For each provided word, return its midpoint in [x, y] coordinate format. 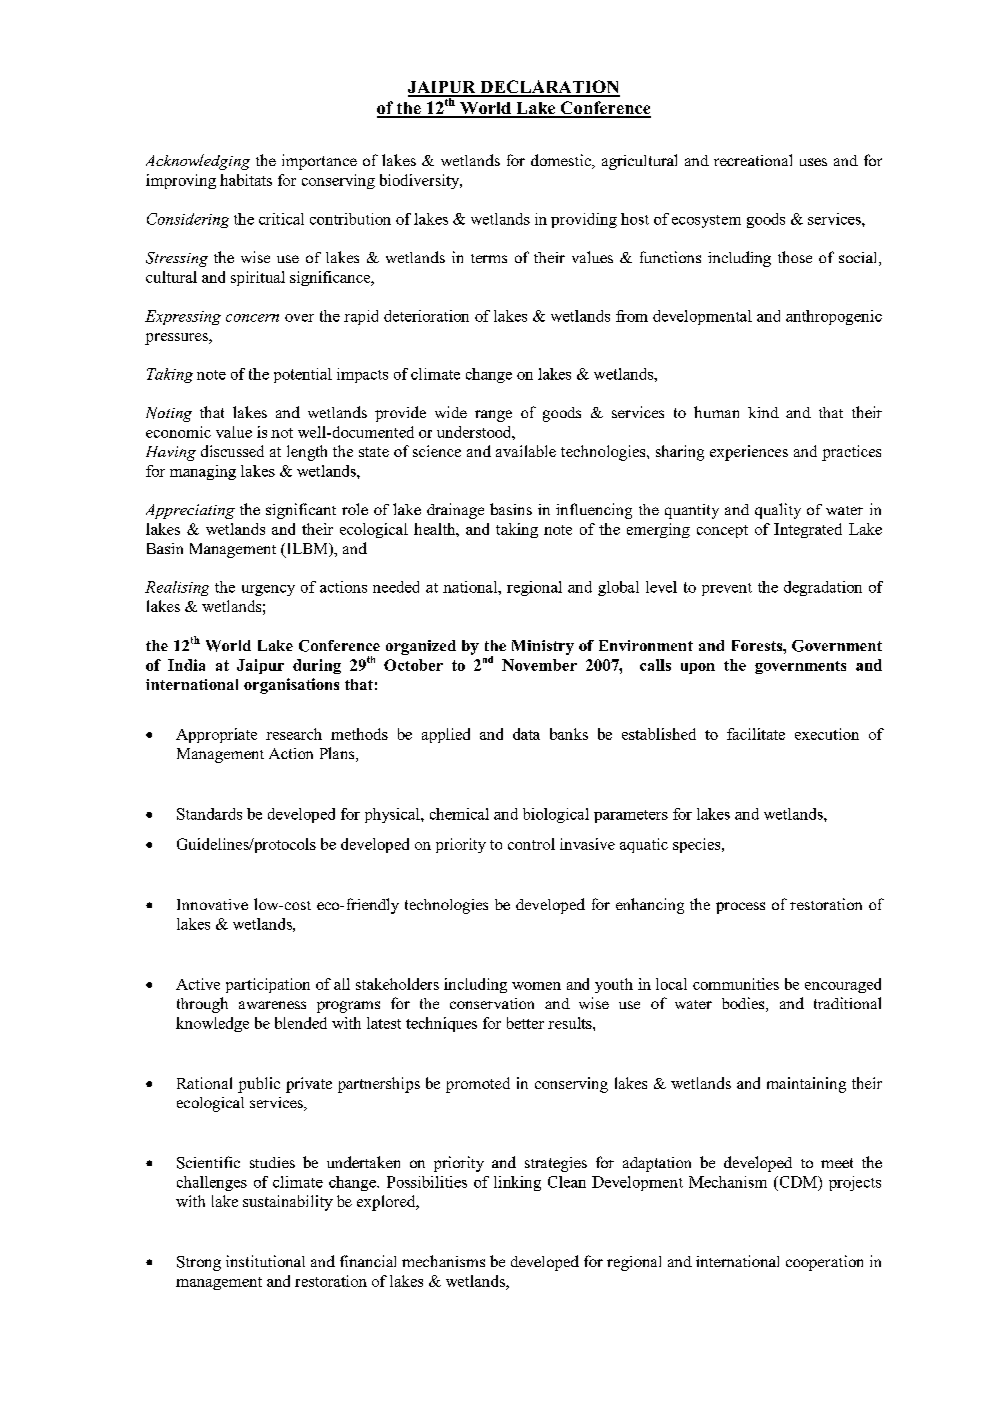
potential [303, 375]
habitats [246, 180]
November [539, 665]
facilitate [756, 734]
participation [268, 985]
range [493, 416]
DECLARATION [549, 88]
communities [736, 984]
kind [763, 412]
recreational [753, 160]
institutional [265, 1261]
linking [517, 1183]
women [536, 986]
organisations [291, 686]
